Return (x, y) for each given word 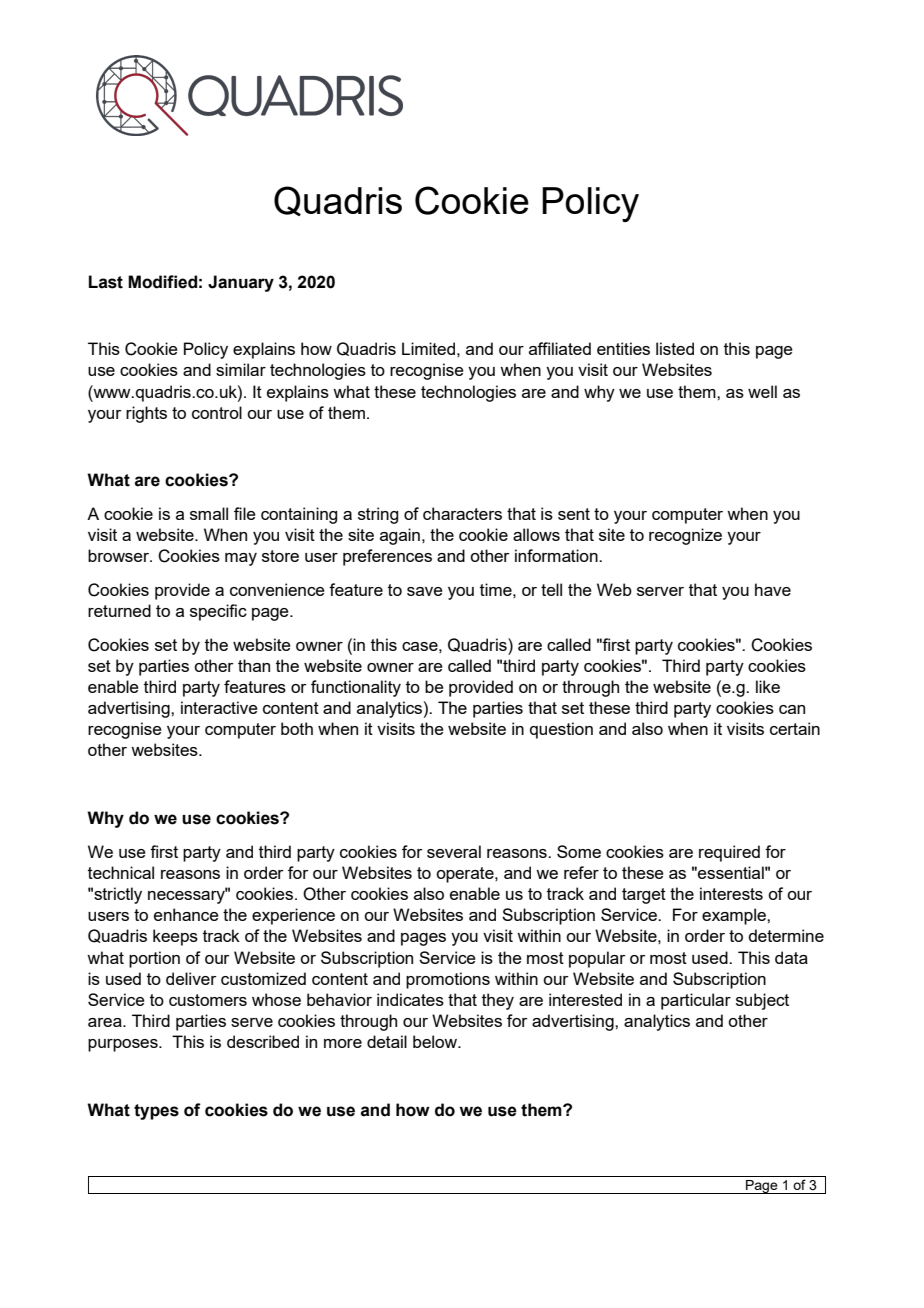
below (436, 1041)
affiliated (560, 348)
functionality (356, 688)
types (156, 1112)
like (768, 686)
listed (675, 348)
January (241, 283)
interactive (219, 707)
